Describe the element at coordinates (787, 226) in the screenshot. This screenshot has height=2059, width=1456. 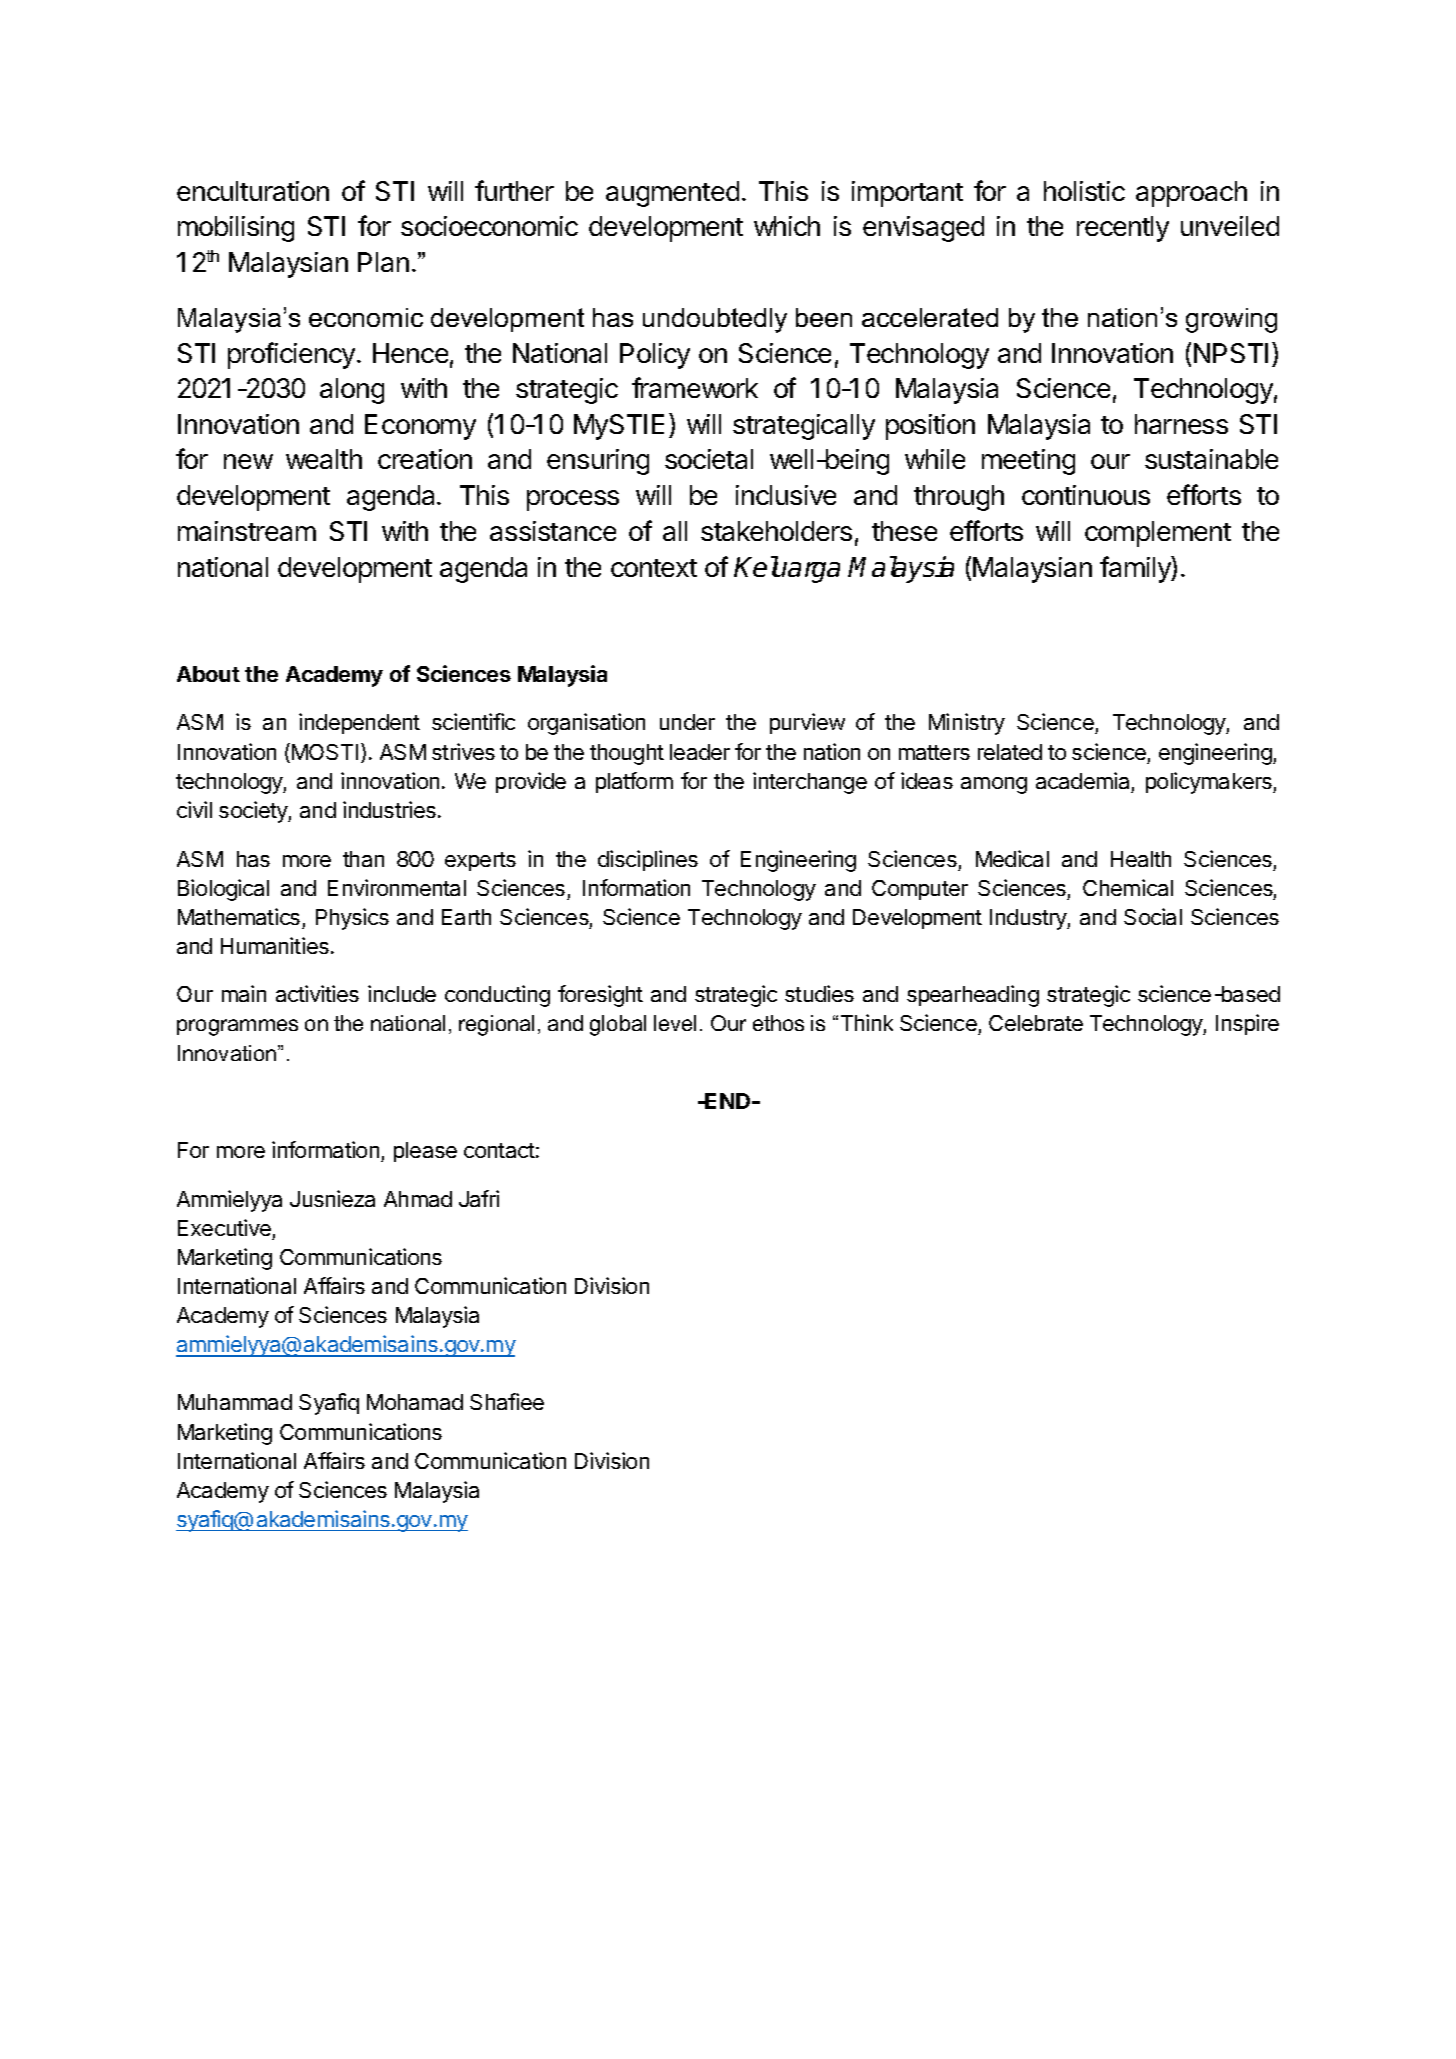
I see `which` at that location.
